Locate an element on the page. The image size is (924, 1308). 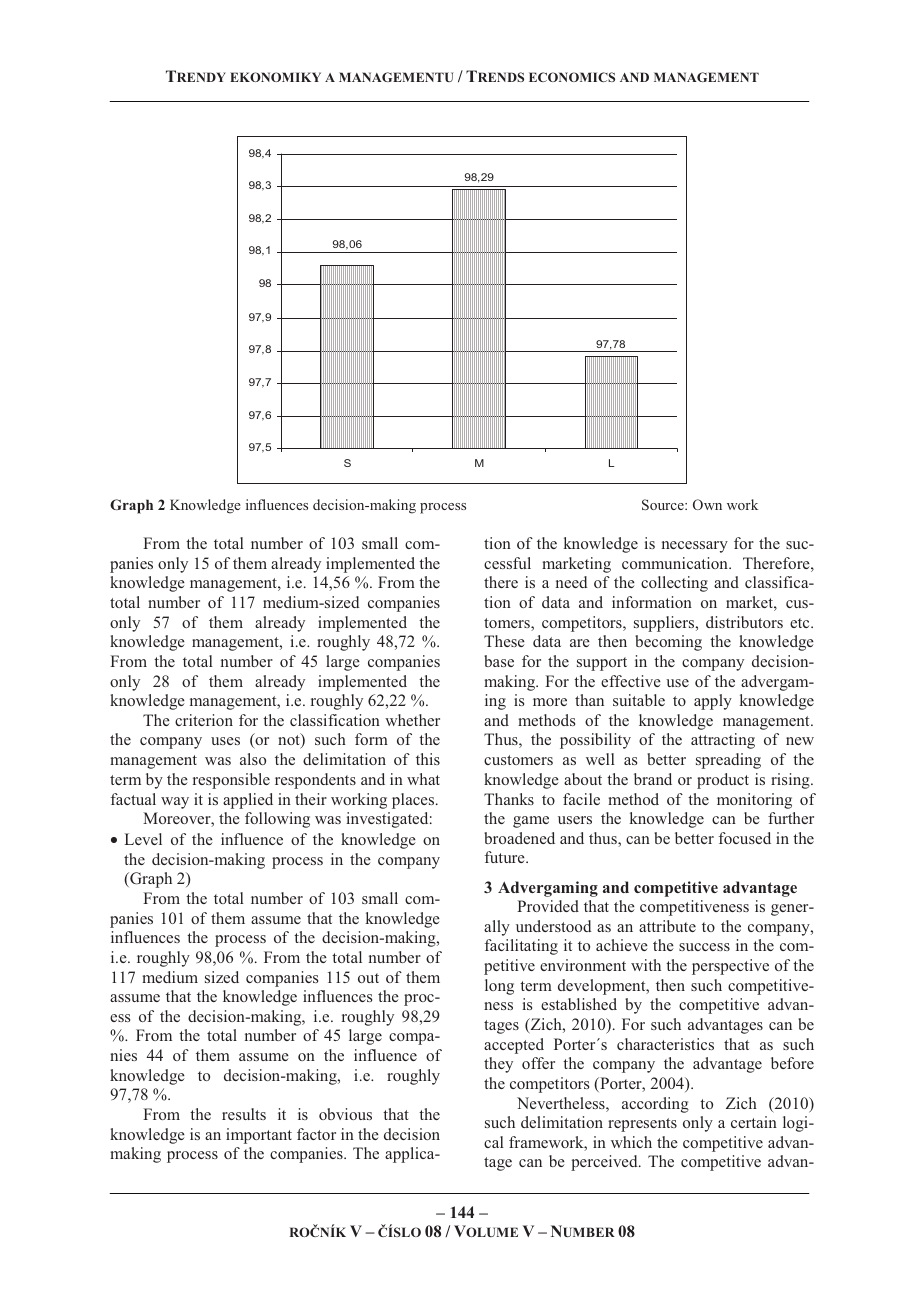
need is located at coordinates (572, 582).
